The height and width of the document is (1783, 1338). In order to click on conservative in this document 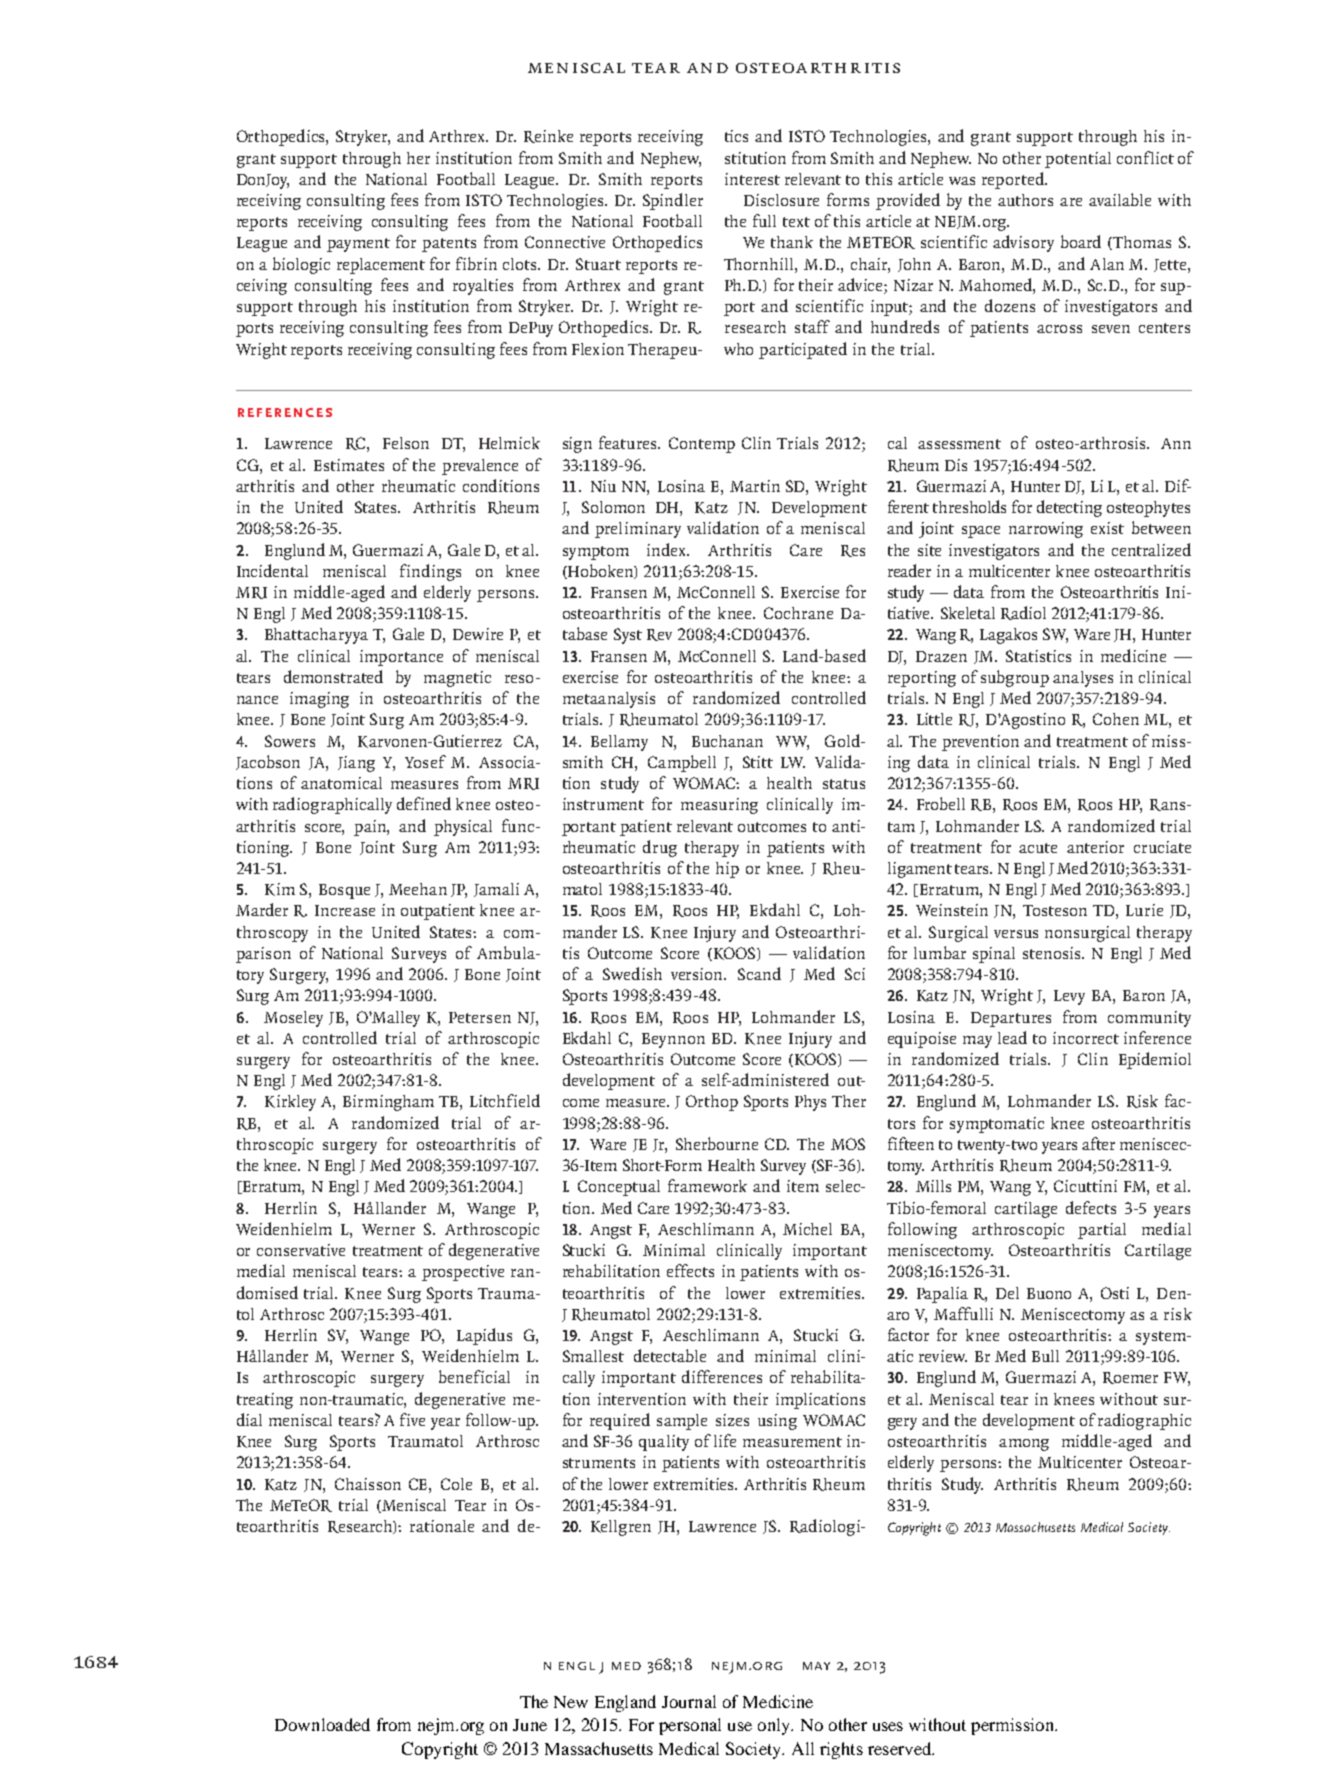, I will do `click(301, 1250)`.
